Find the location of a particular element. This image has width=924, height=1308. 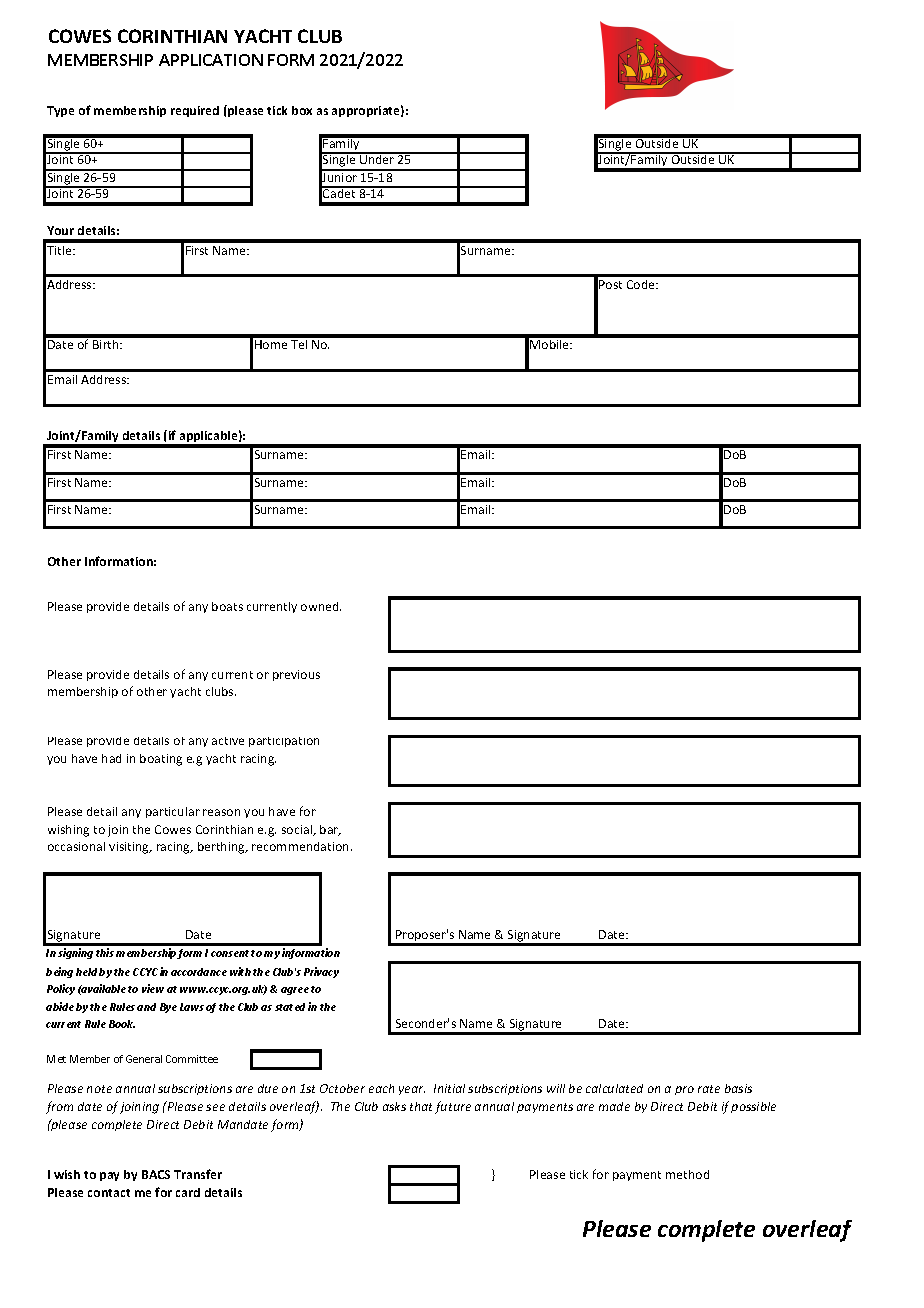

Code is located at coordinates (642, 284).
